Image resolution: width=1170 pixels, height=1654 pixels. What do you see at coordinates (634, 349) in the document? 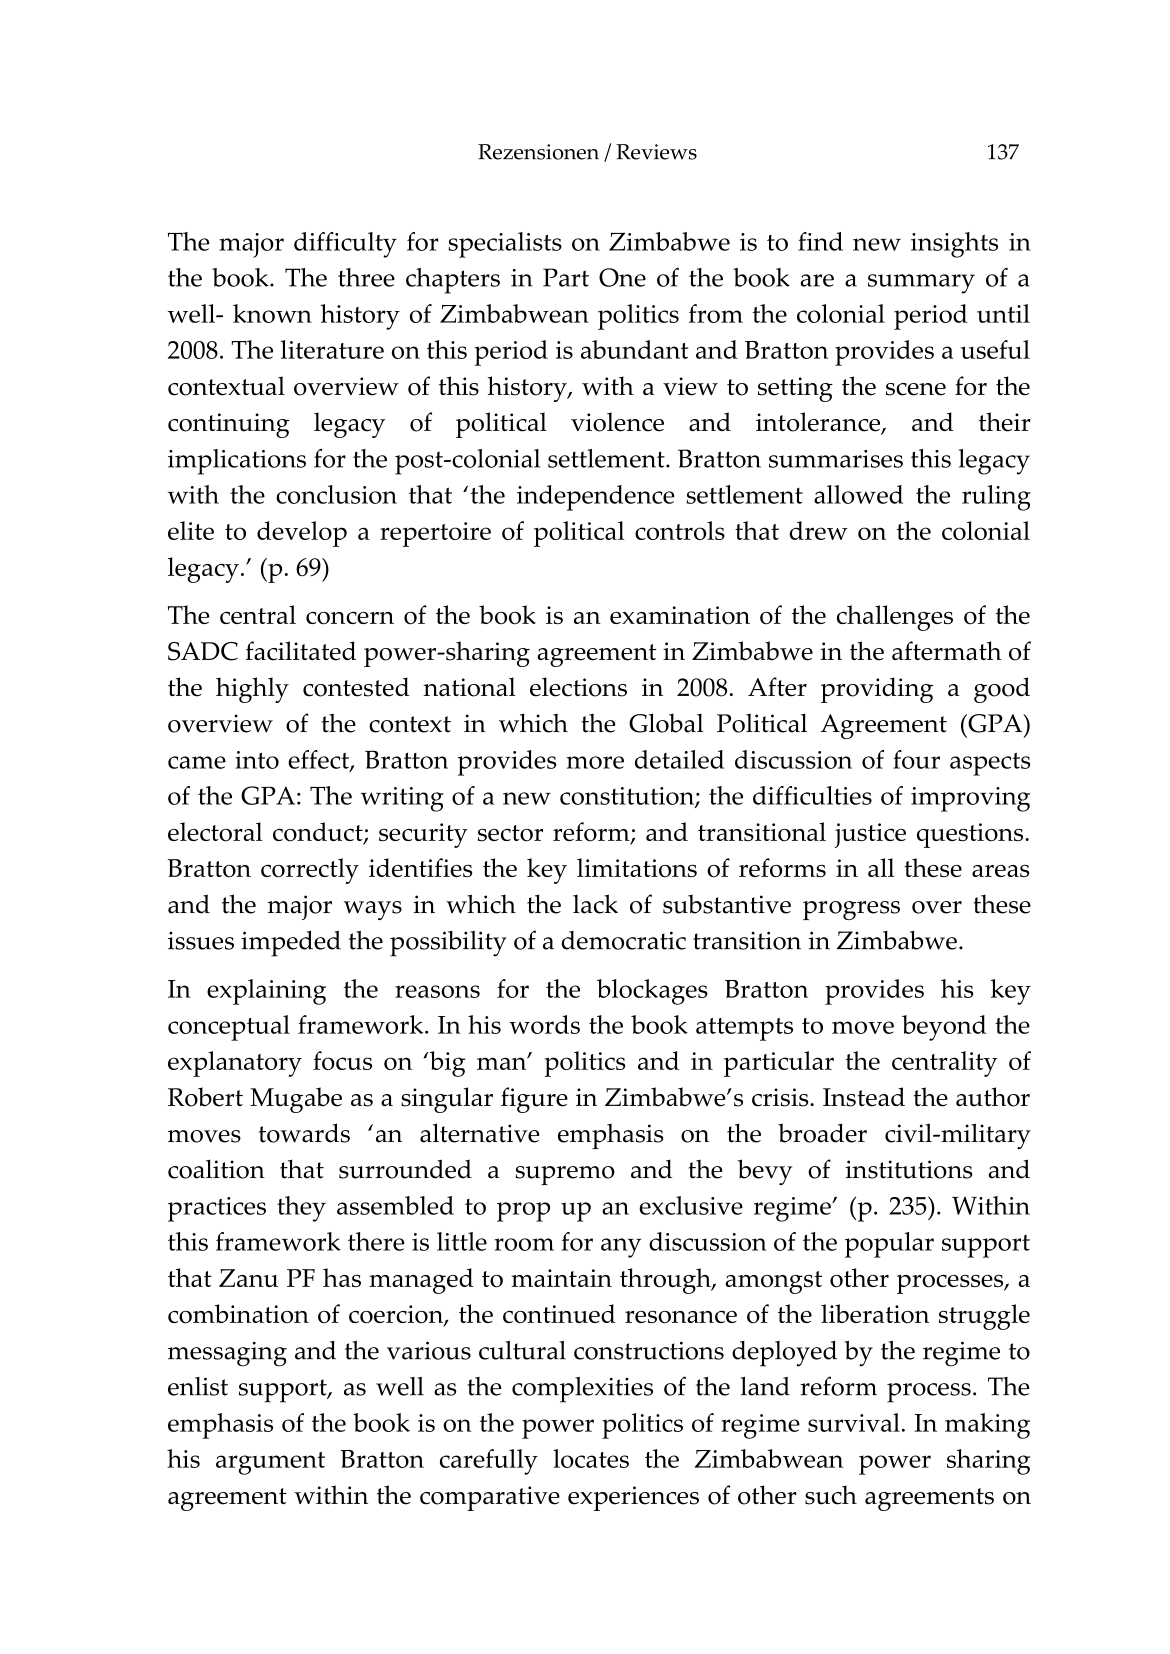
I see `abundant` at bounding box center [634, 349].
